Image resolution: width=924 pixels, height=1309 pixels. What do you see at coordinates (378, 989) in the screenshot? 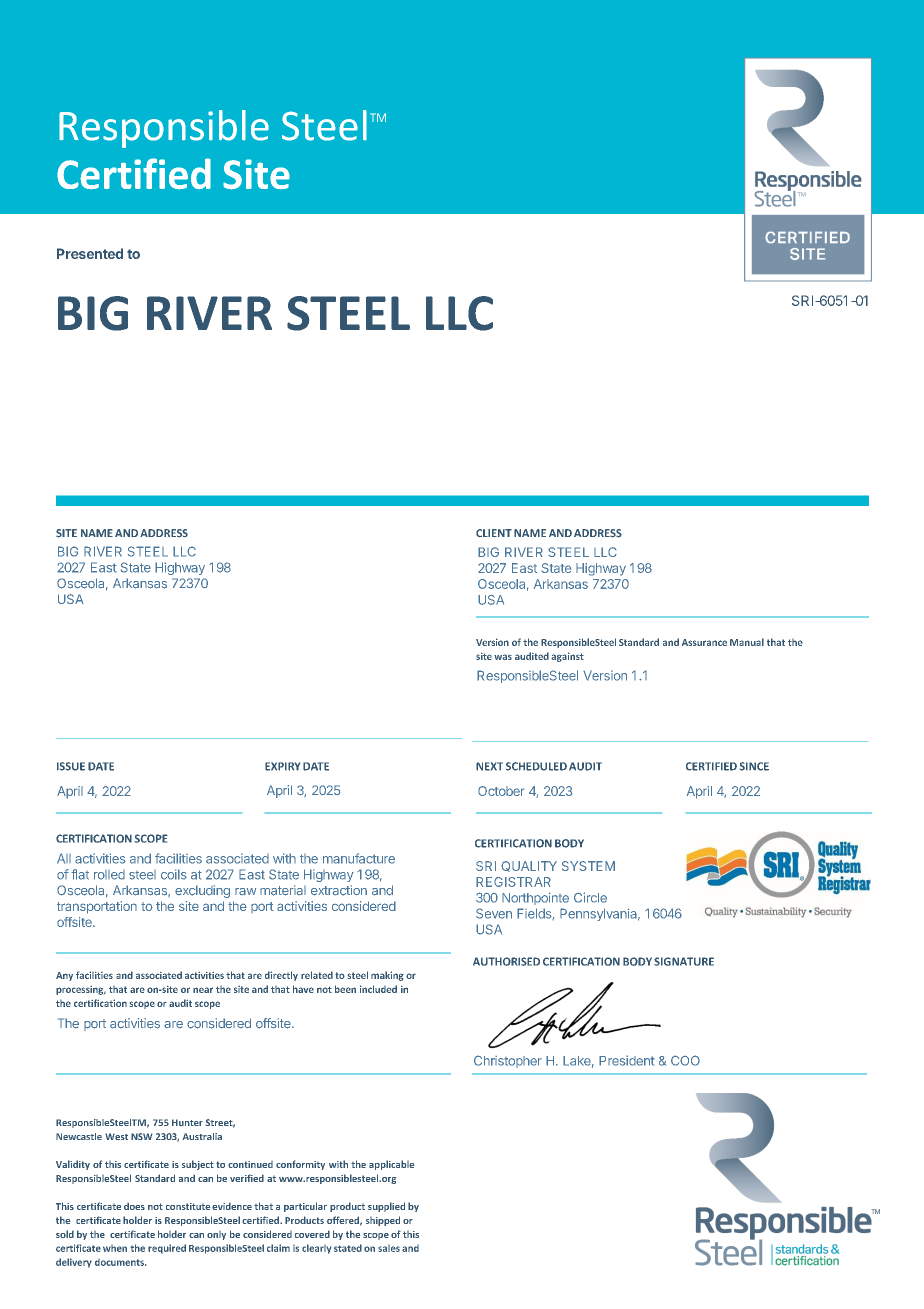
I see `included` at bounding box center [378, 989].
